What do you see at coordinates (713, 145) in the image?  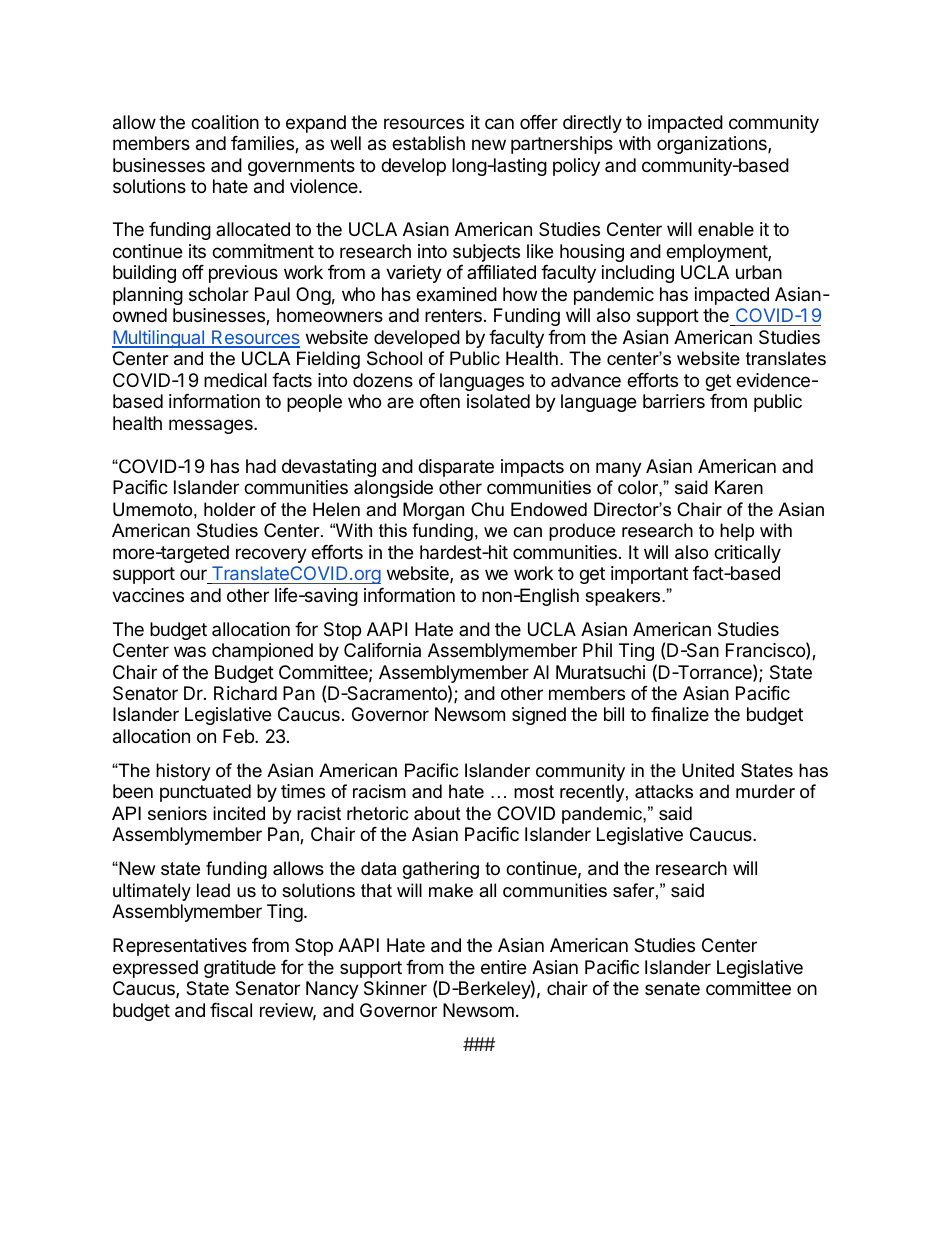 I see `organizations` at bounding box center [713, 145].
